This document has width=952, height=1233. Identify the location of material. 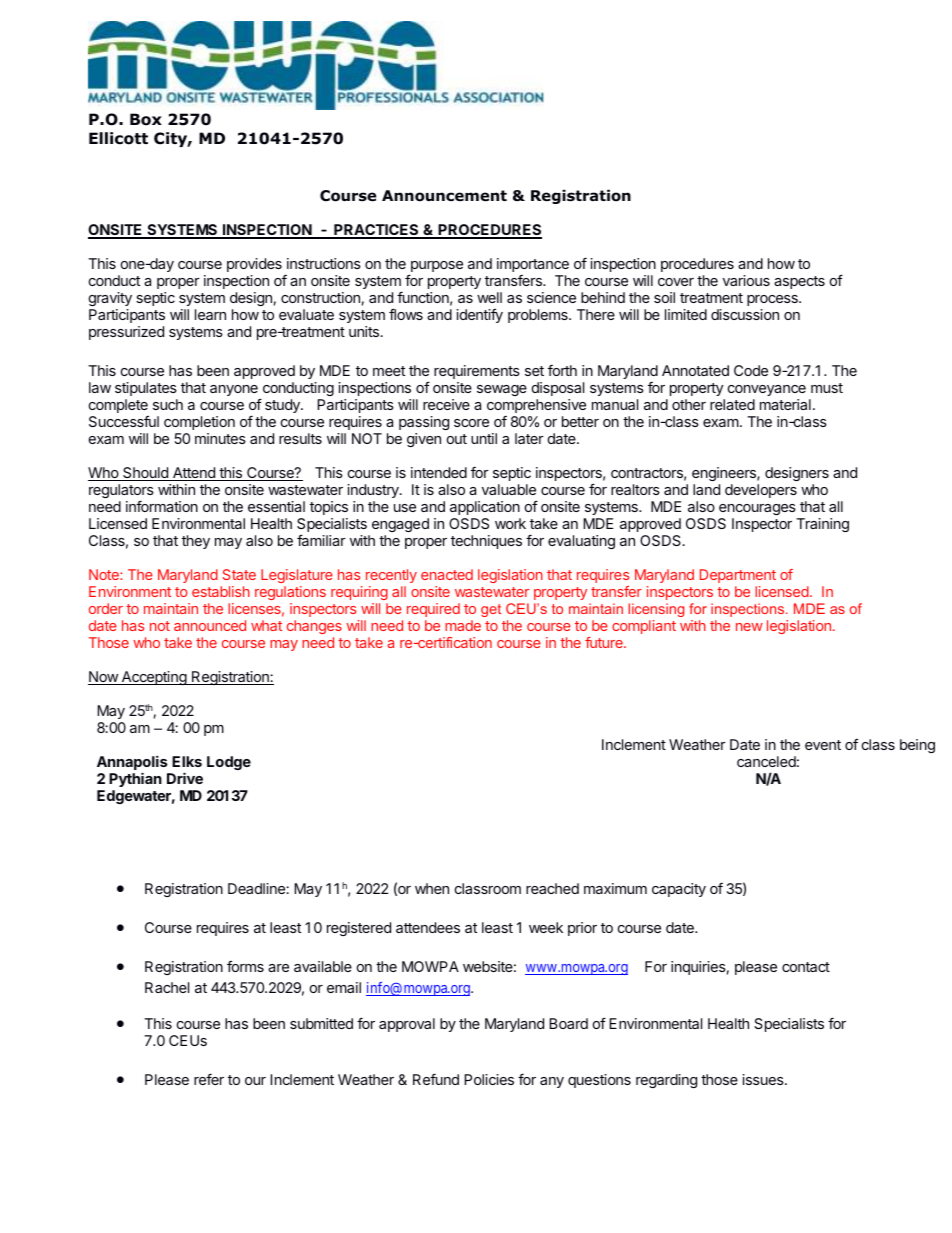
(785, 404).
